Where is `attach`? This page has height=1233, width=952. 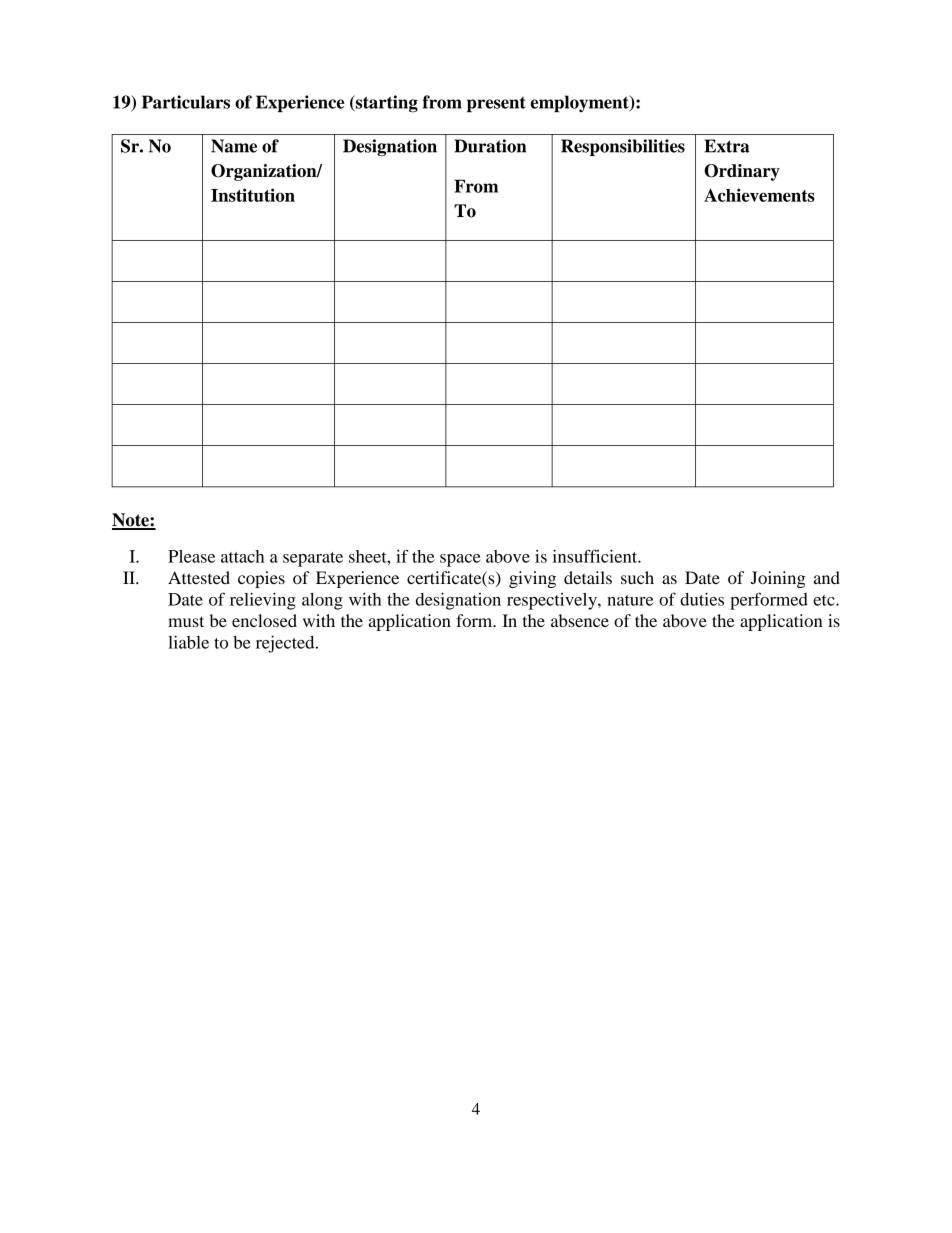 attach is located at coordinates (242, 556).
